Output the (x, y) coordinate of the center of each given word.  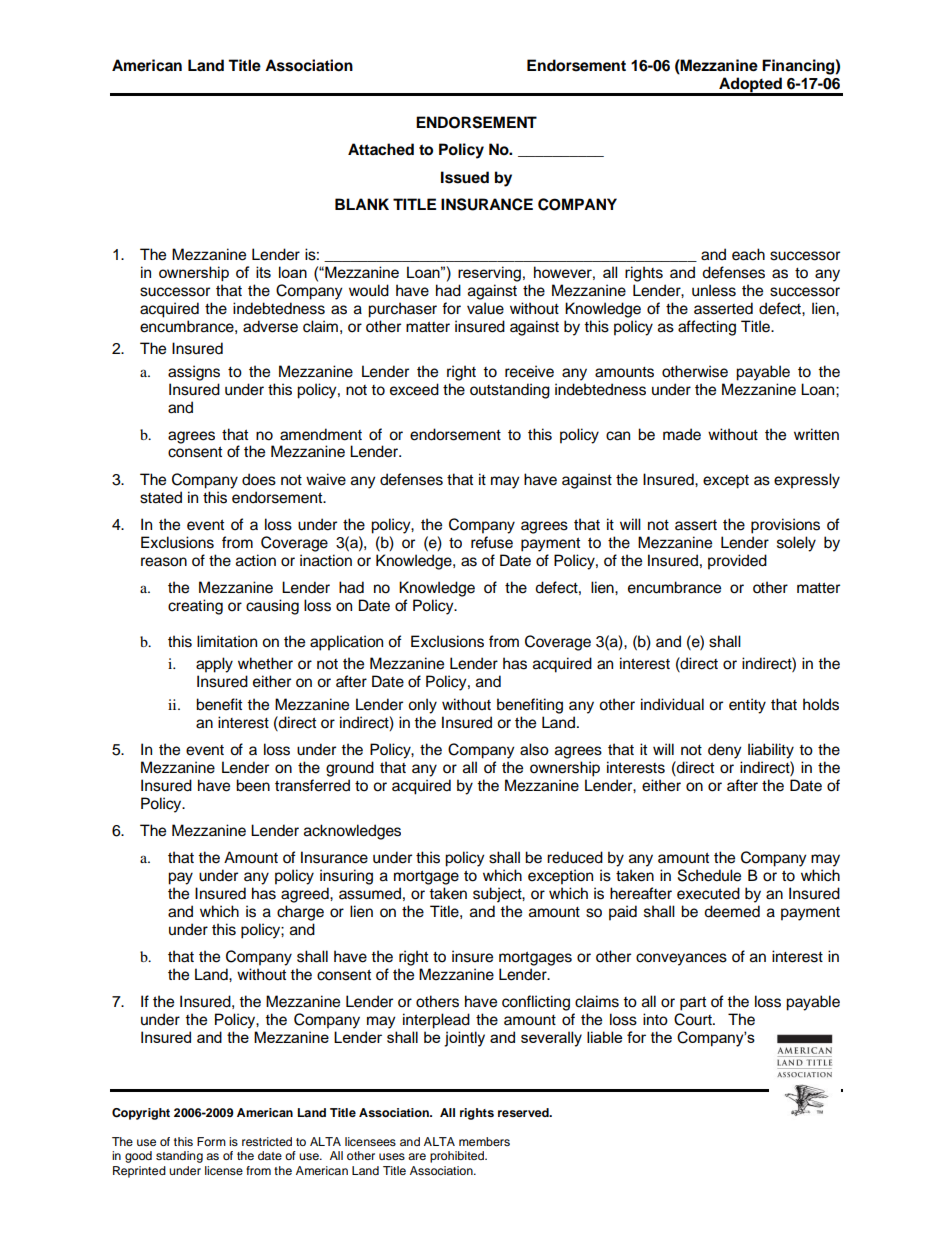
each (748, 254)
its (263, 272)
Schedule (709, 875)
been (253, 785)
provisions (785, 526)
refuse (492, 542)
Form (211, 1141)
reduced (575, 857)
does (259, 479)
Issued (465, 177)
